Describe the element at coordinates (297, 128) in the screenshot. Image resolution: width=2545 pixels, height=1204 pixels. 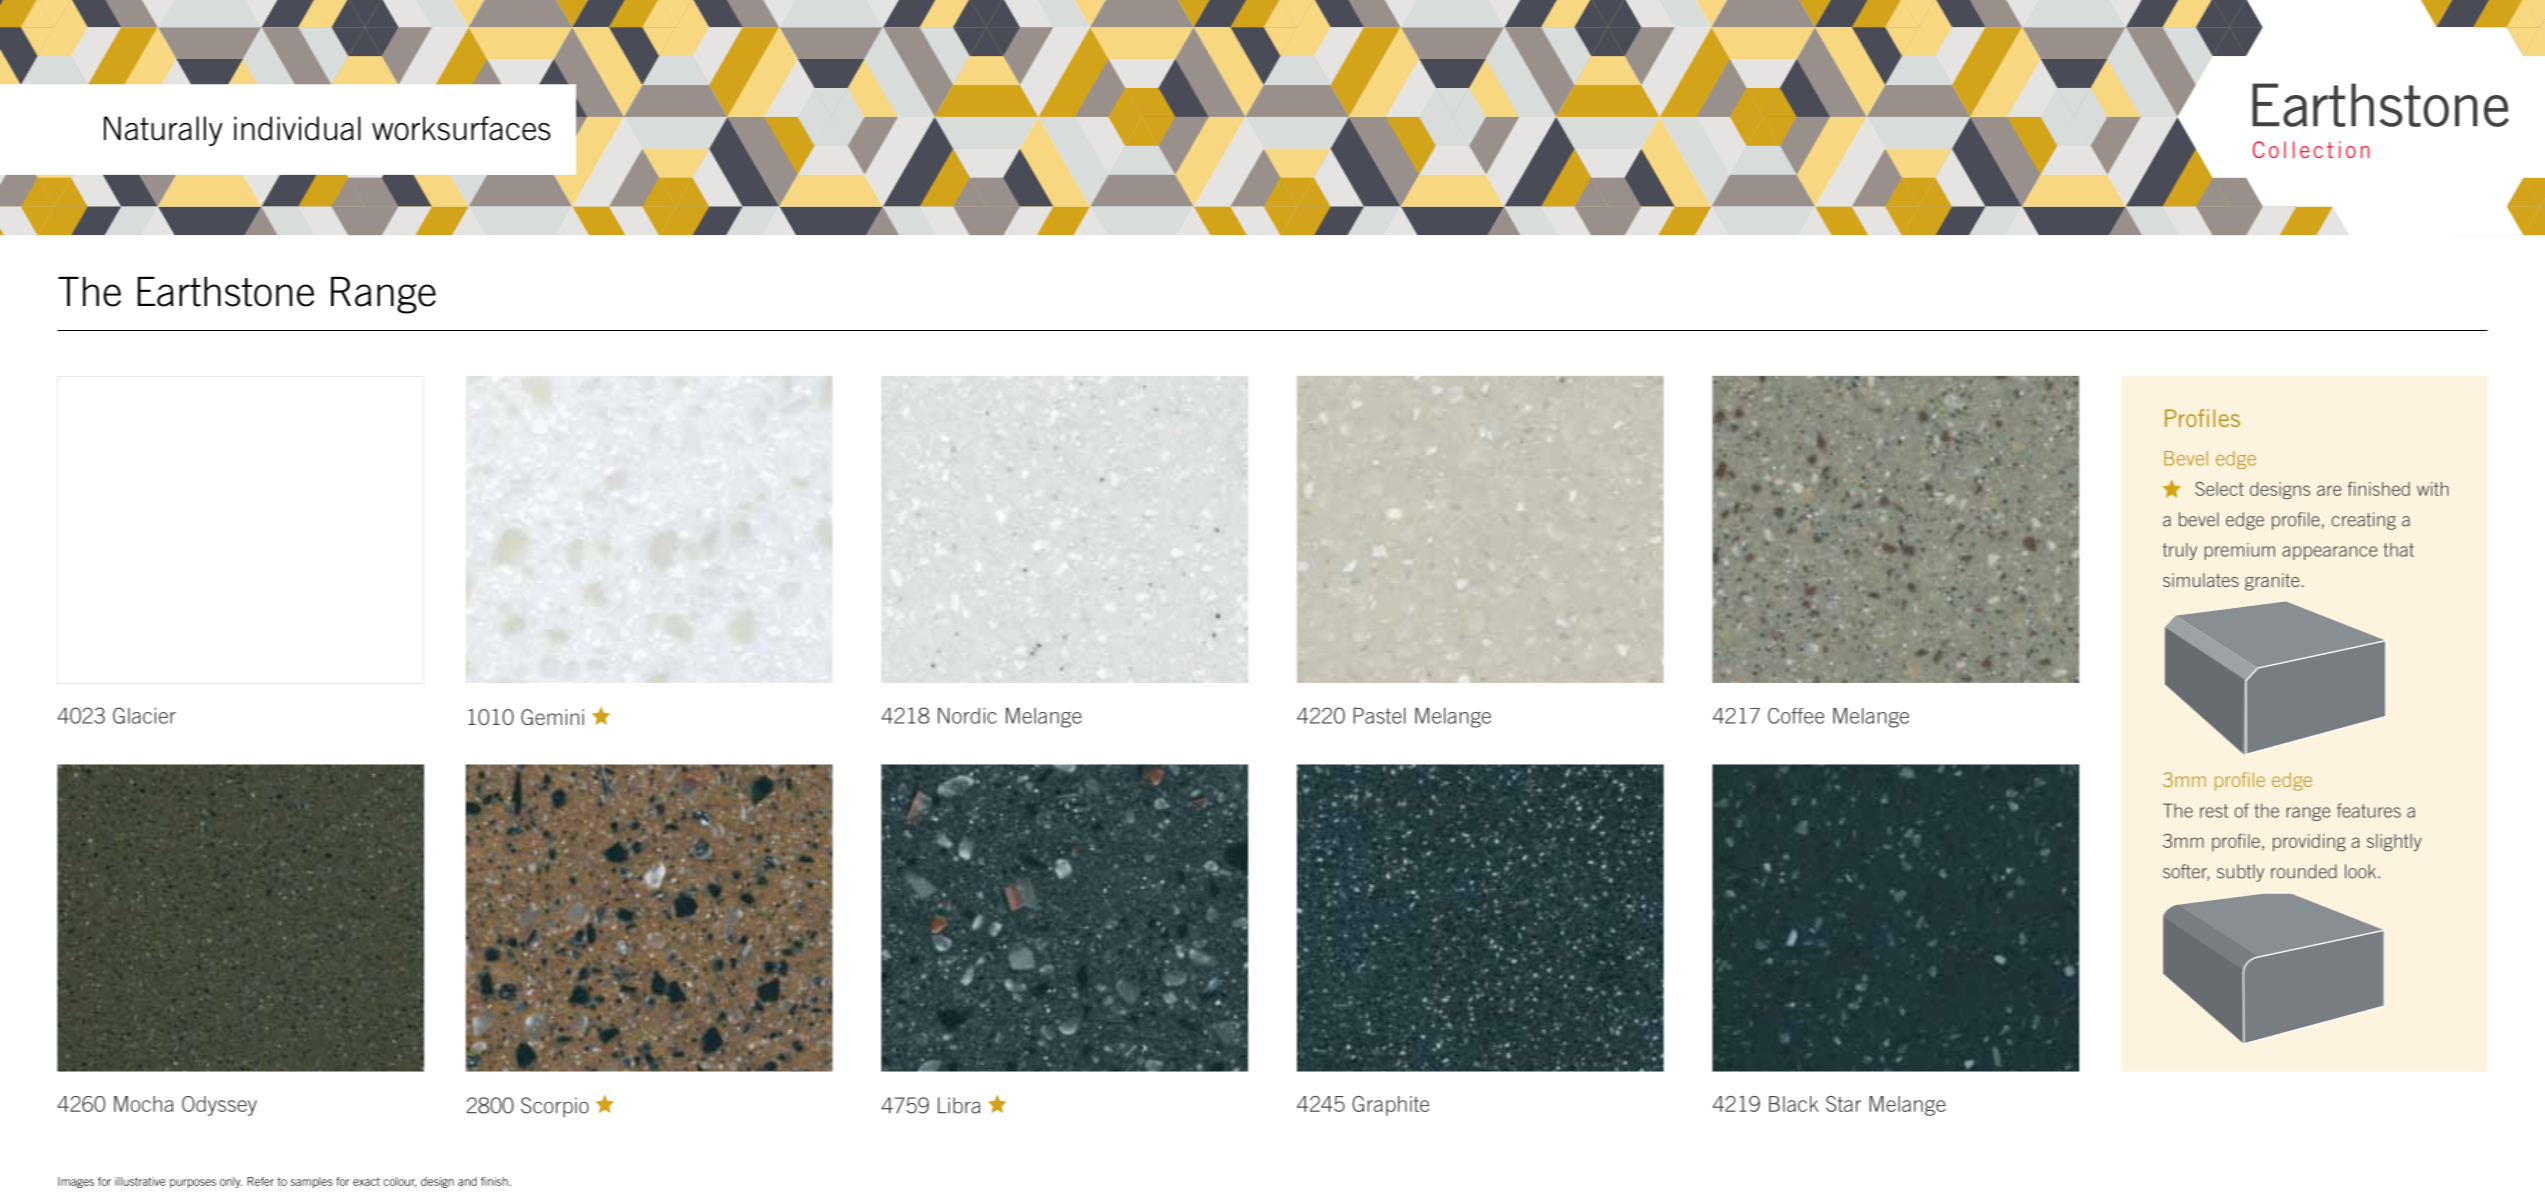
I see `individual` at that location.
